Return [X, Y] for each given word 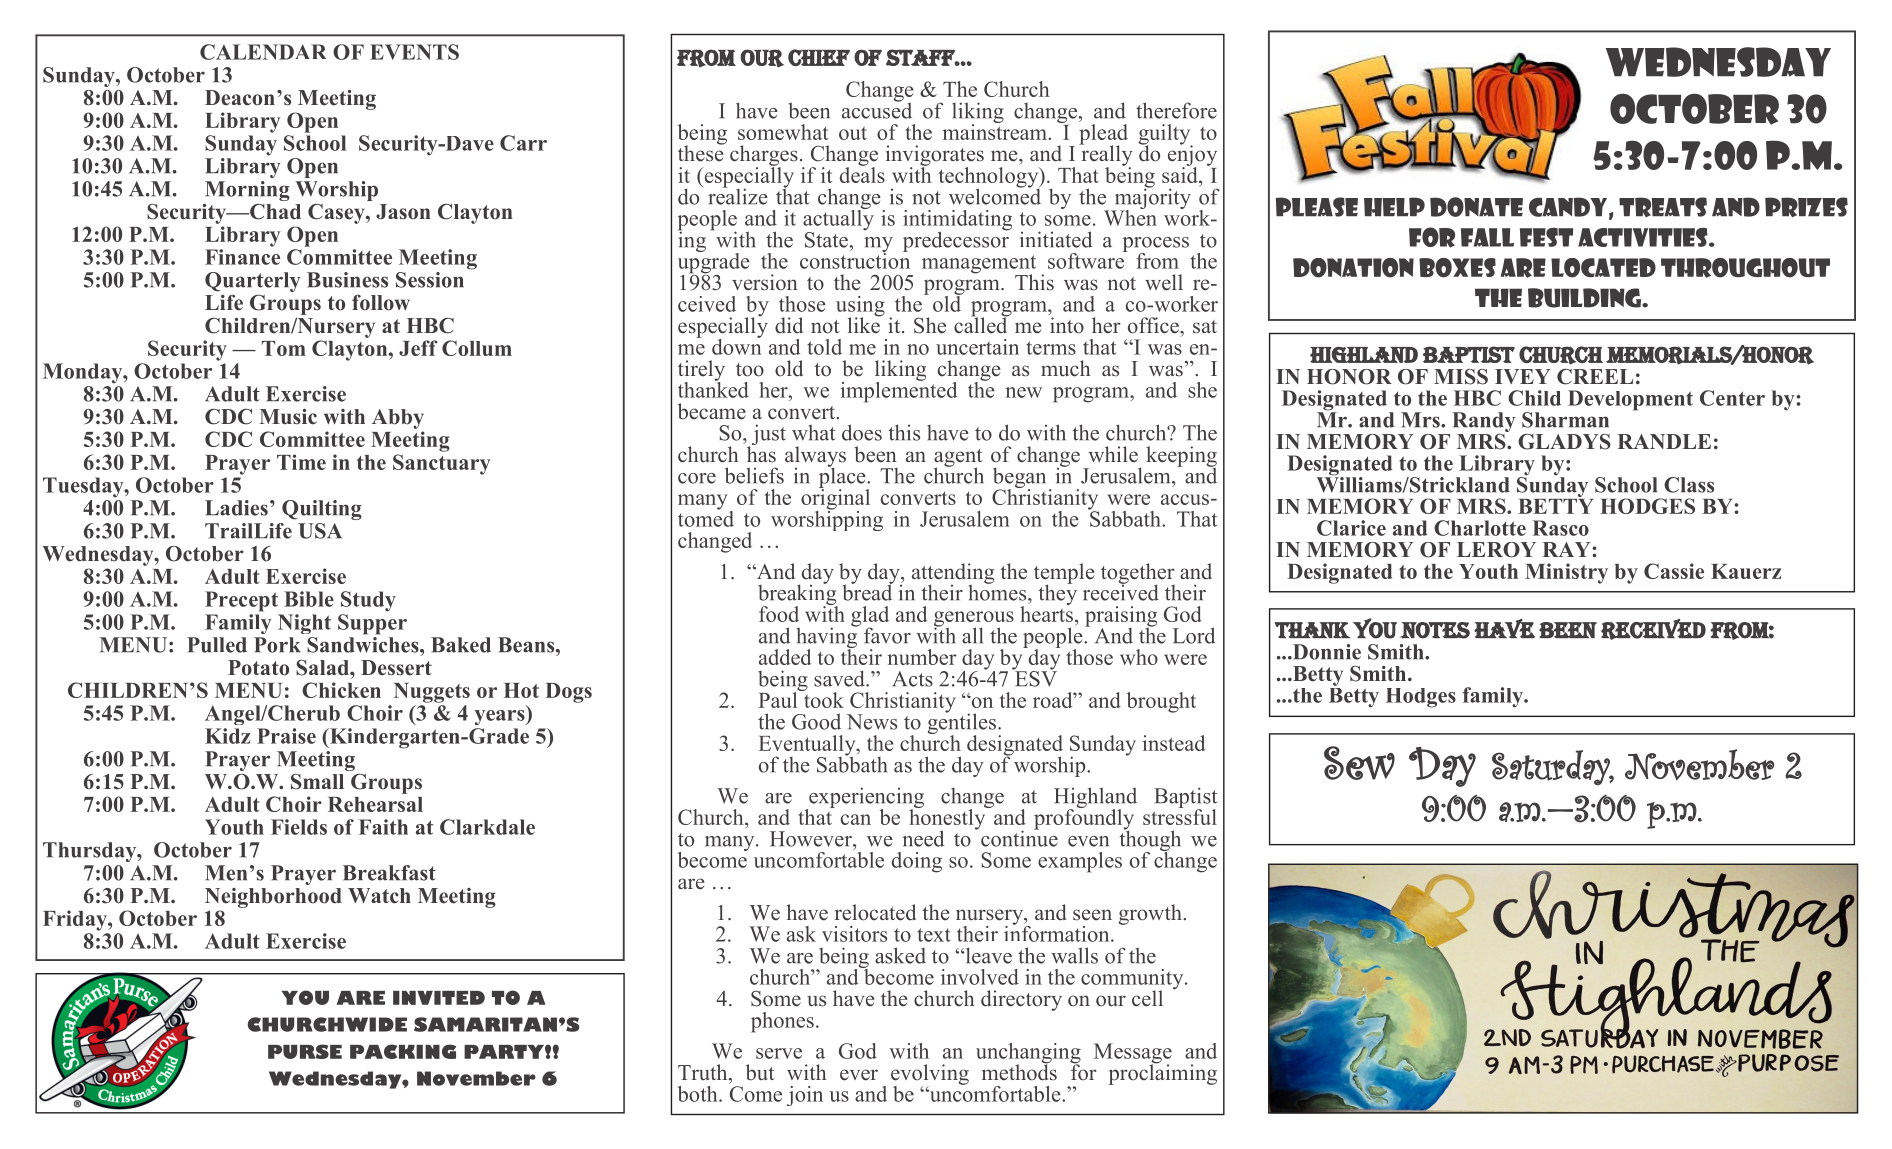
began [1019, 479]
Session [430, 280]
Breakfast [389, 873]
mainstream [996, 130]
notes [1435, 630]
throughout [1745, 268]
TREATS [1663, 207]
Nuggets [432, 693]
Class [1689, 485]
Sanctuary [442, 464]
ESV [1035, 677]
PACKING [403, 1051]
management [979, 265]
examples [1080, 862]
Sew [1359, 763]
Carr [523, 143]
